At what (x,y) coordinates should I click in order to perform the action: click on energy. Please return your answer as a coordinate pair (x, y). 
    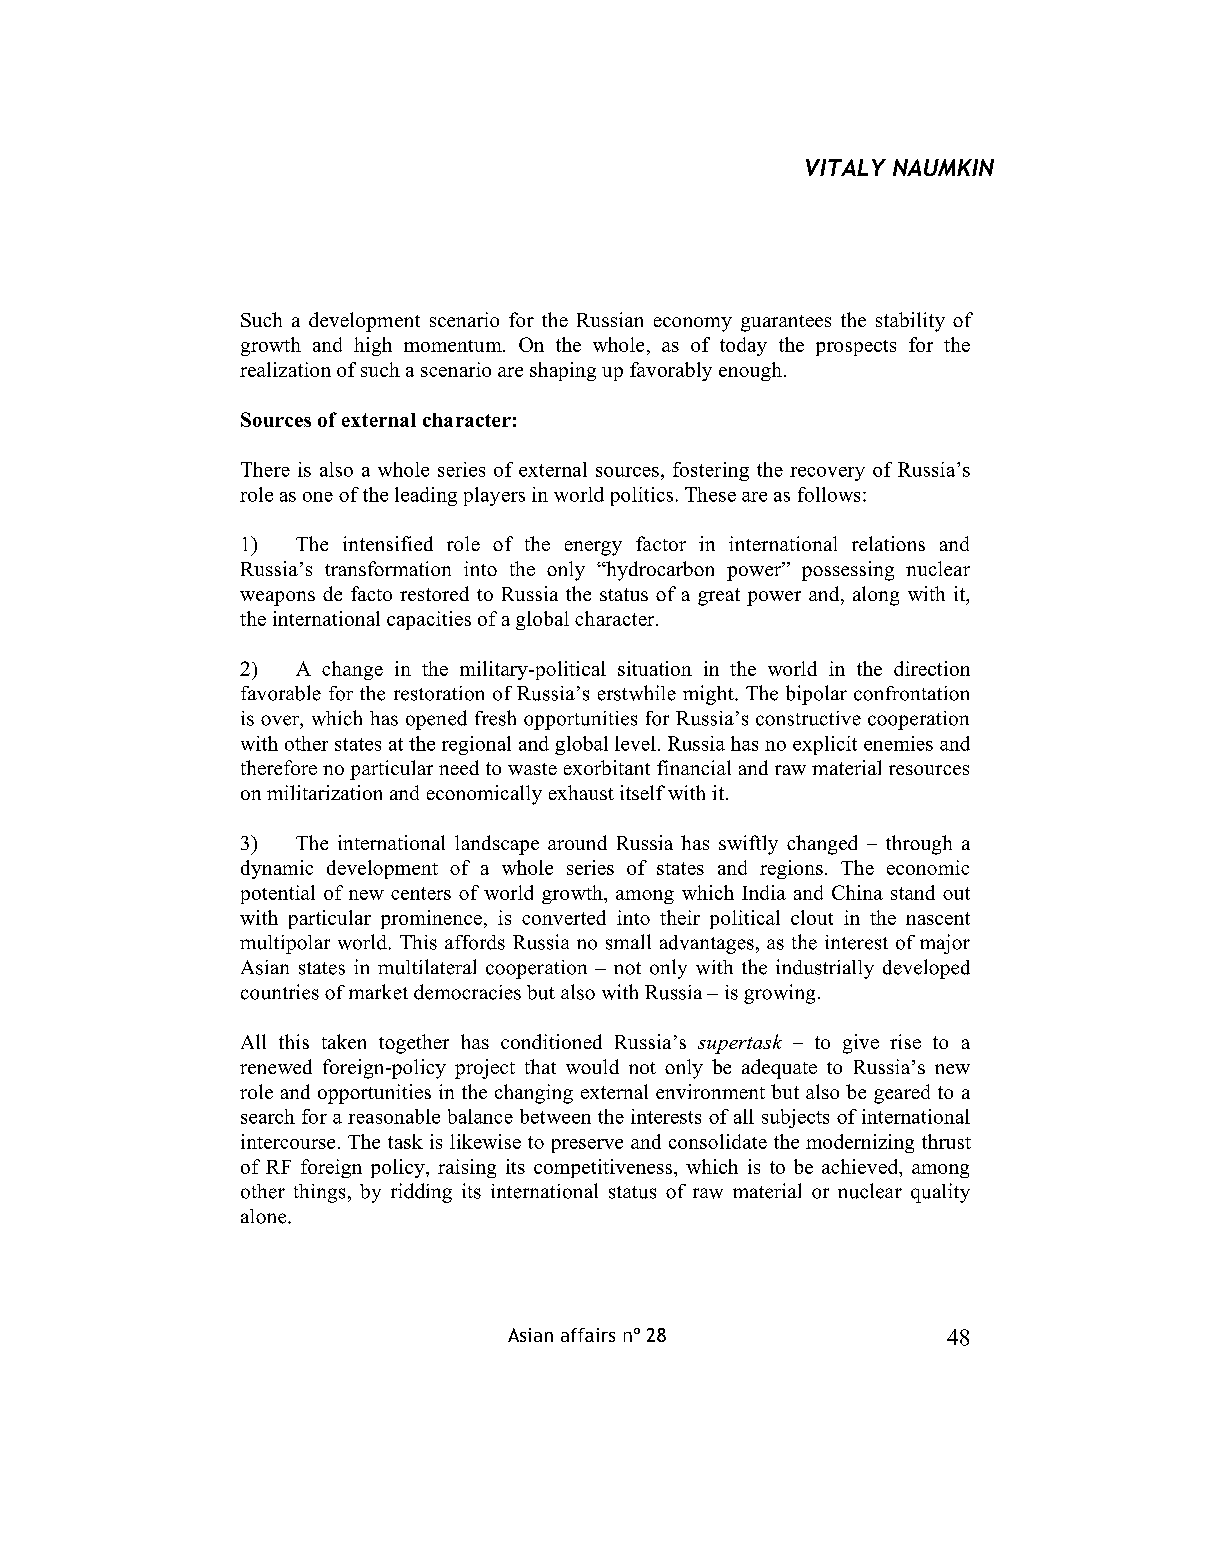
    Looking at the image, I should click on (593, 548).
